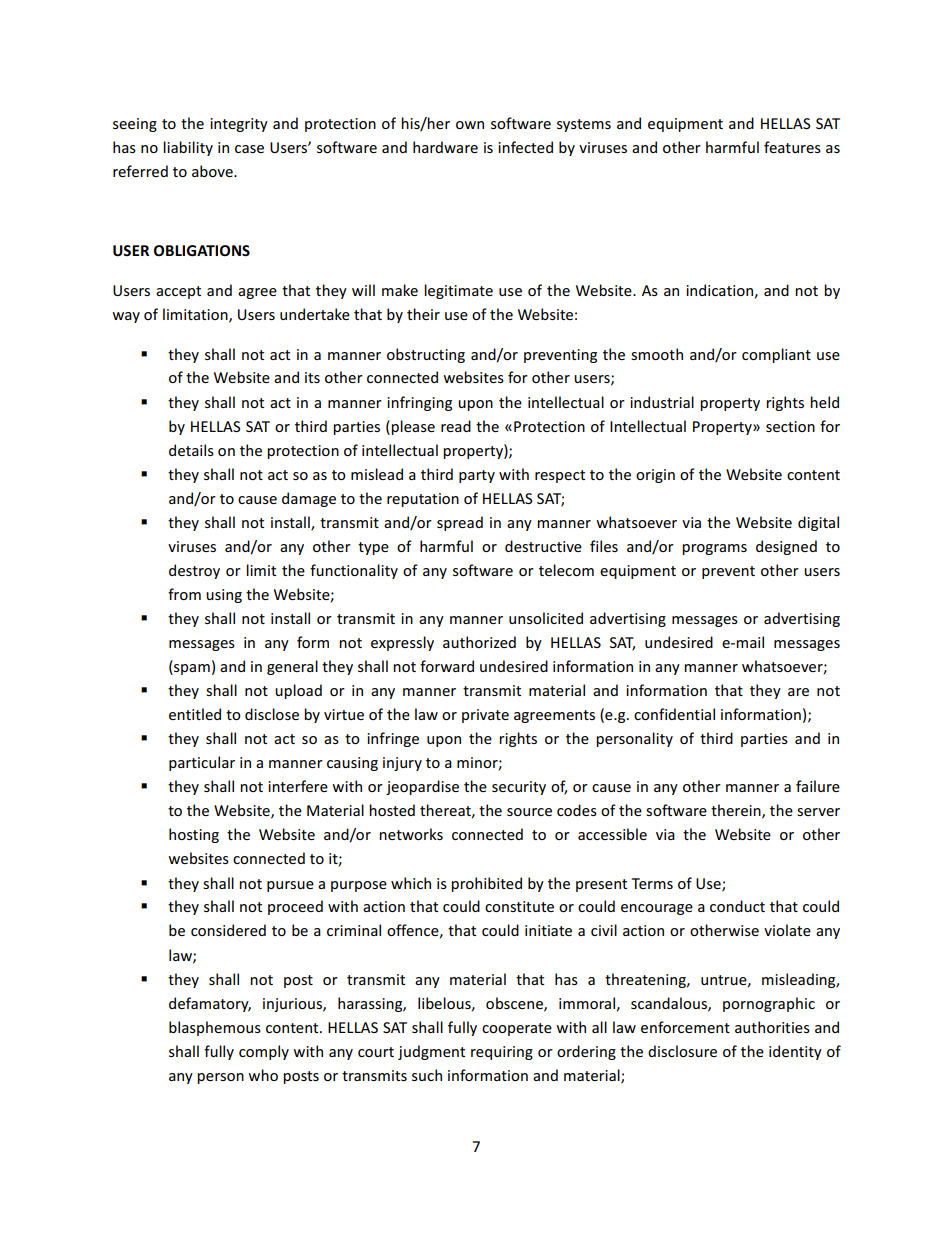 This page has height=1233, width=952. Describe the element at coordinates (714, 549) in the page. I see `programs` at that location.
